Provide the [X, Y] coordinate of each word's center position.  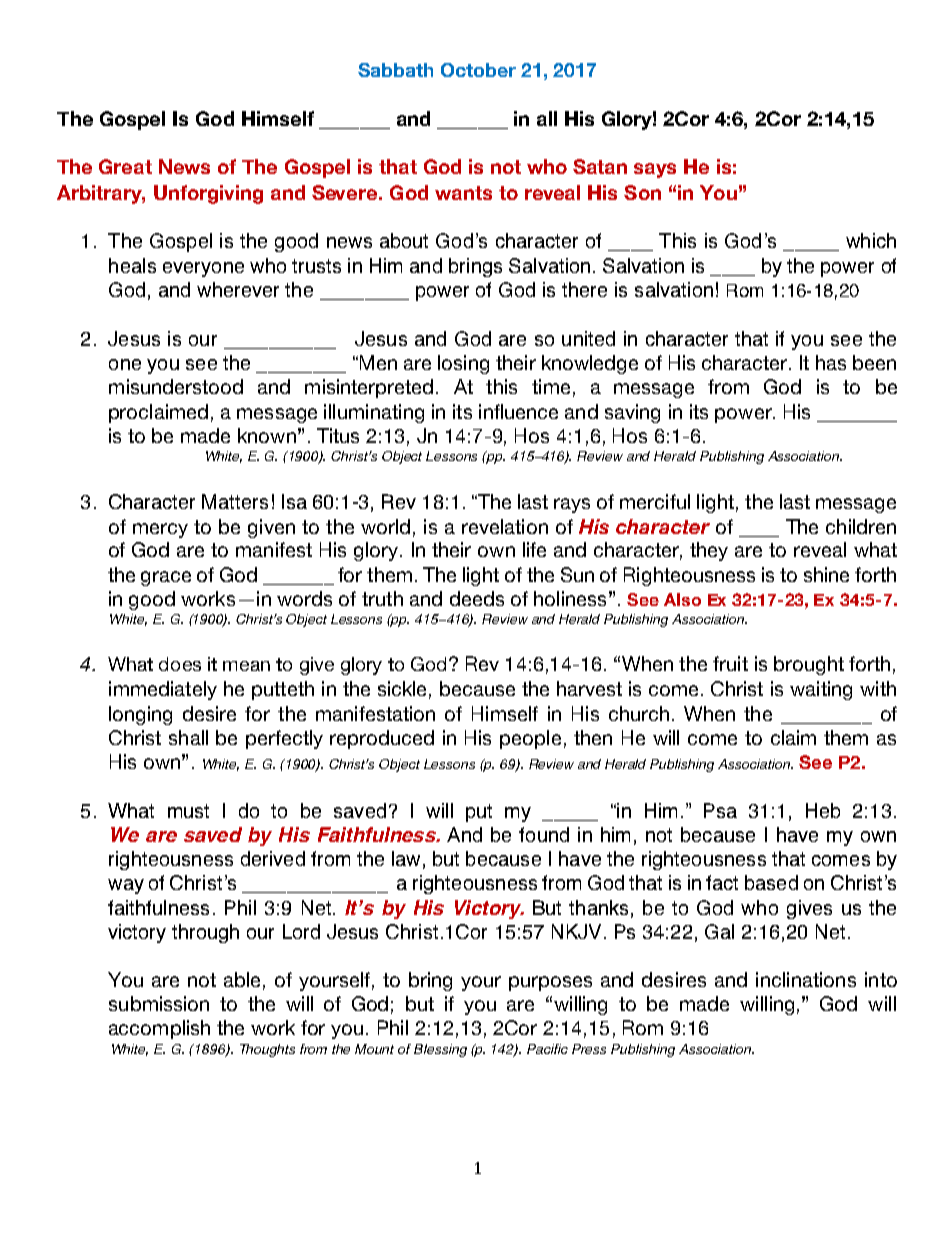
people [530, 739]
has [831, 362]
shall [188, 737]
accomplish [159, 1029]
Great [125, 166]
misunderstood [176, 386]
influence [518, 411]
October [478, 70]
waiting [821, 690]
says [655, 170]
